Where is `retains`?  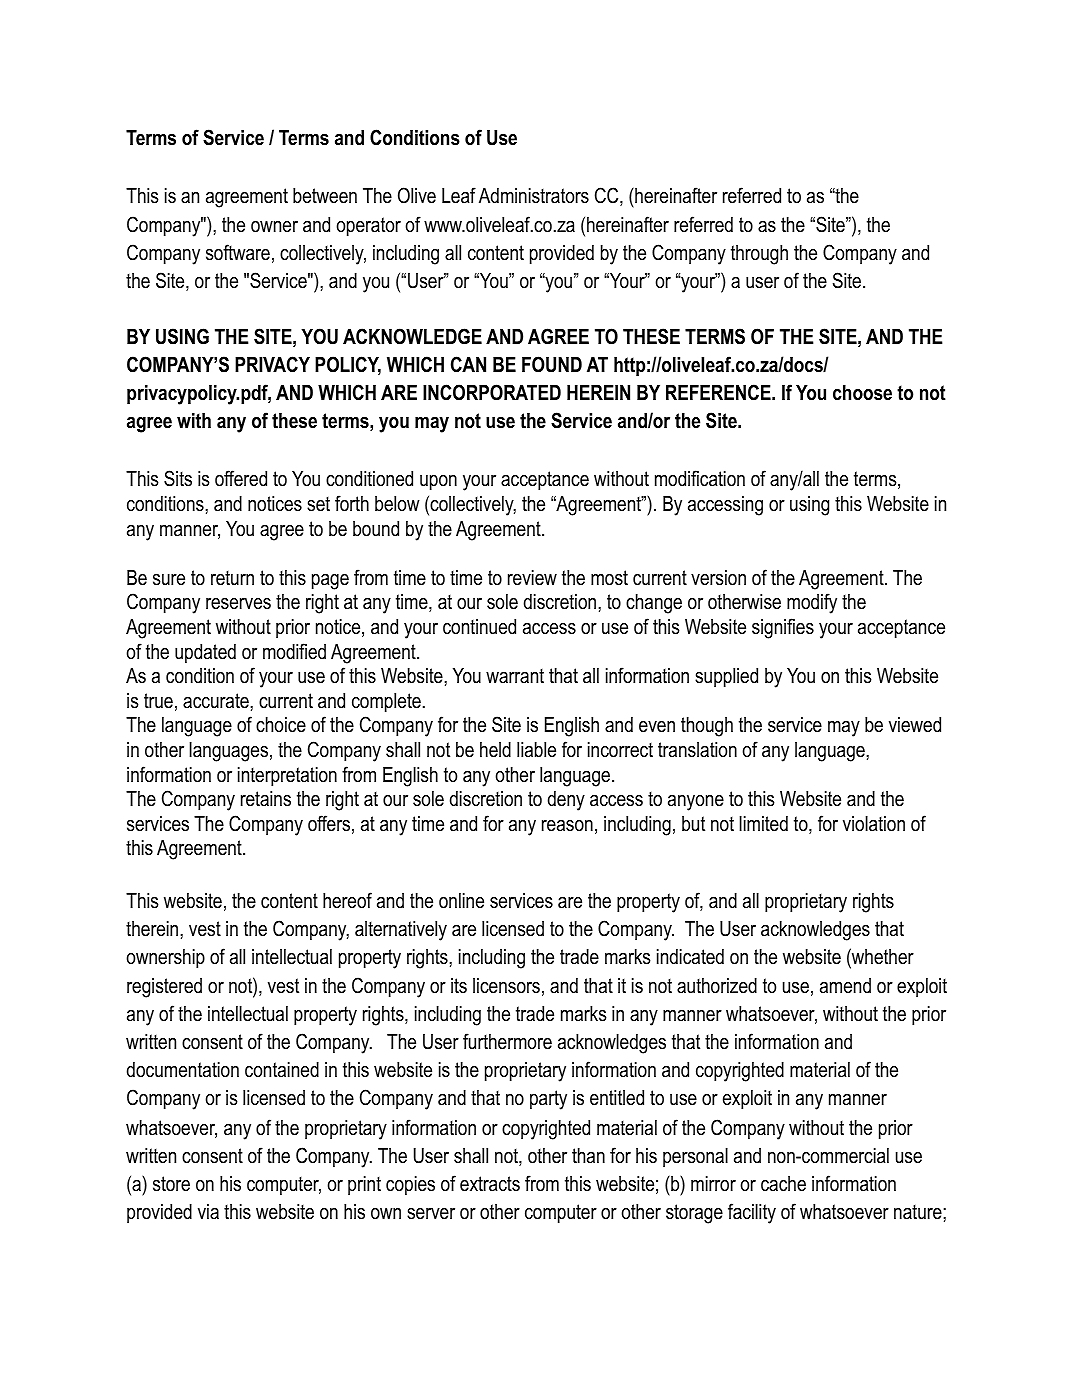 retains is located at coordinates (266, 799).
